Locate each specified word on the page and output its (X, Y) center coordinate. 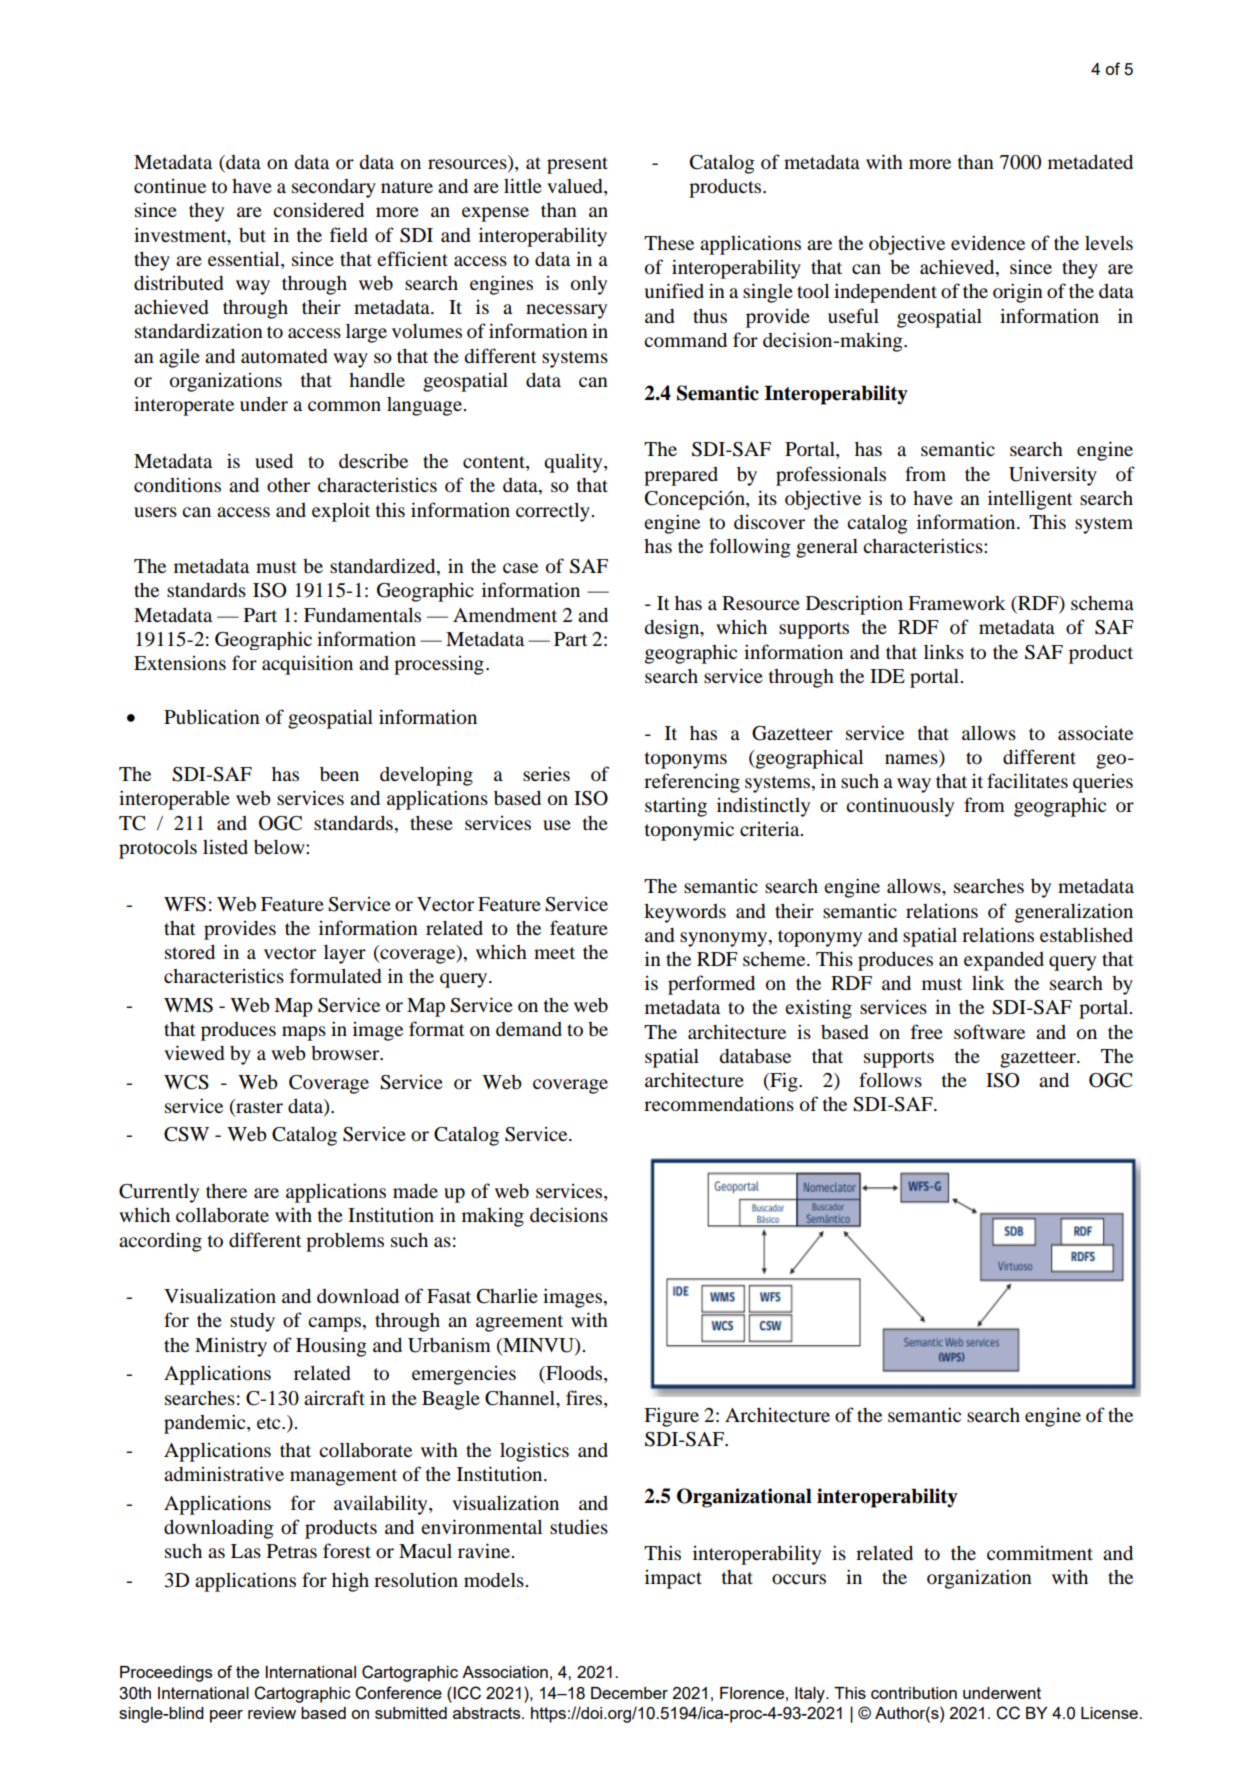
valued (576, 187)
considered (318, 210)
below (280, 847)
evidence (988, 242)
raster (258, 1107)
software (989, 1032)
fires (585, 1397)
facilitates (1027, 780)
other (288, 485)
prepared (681, 476)
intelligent (1030, 500)
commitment (1040, 1553)
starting (676, 807)
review (272, 1713)
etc (270, 1423)
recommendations (719, 1104)
